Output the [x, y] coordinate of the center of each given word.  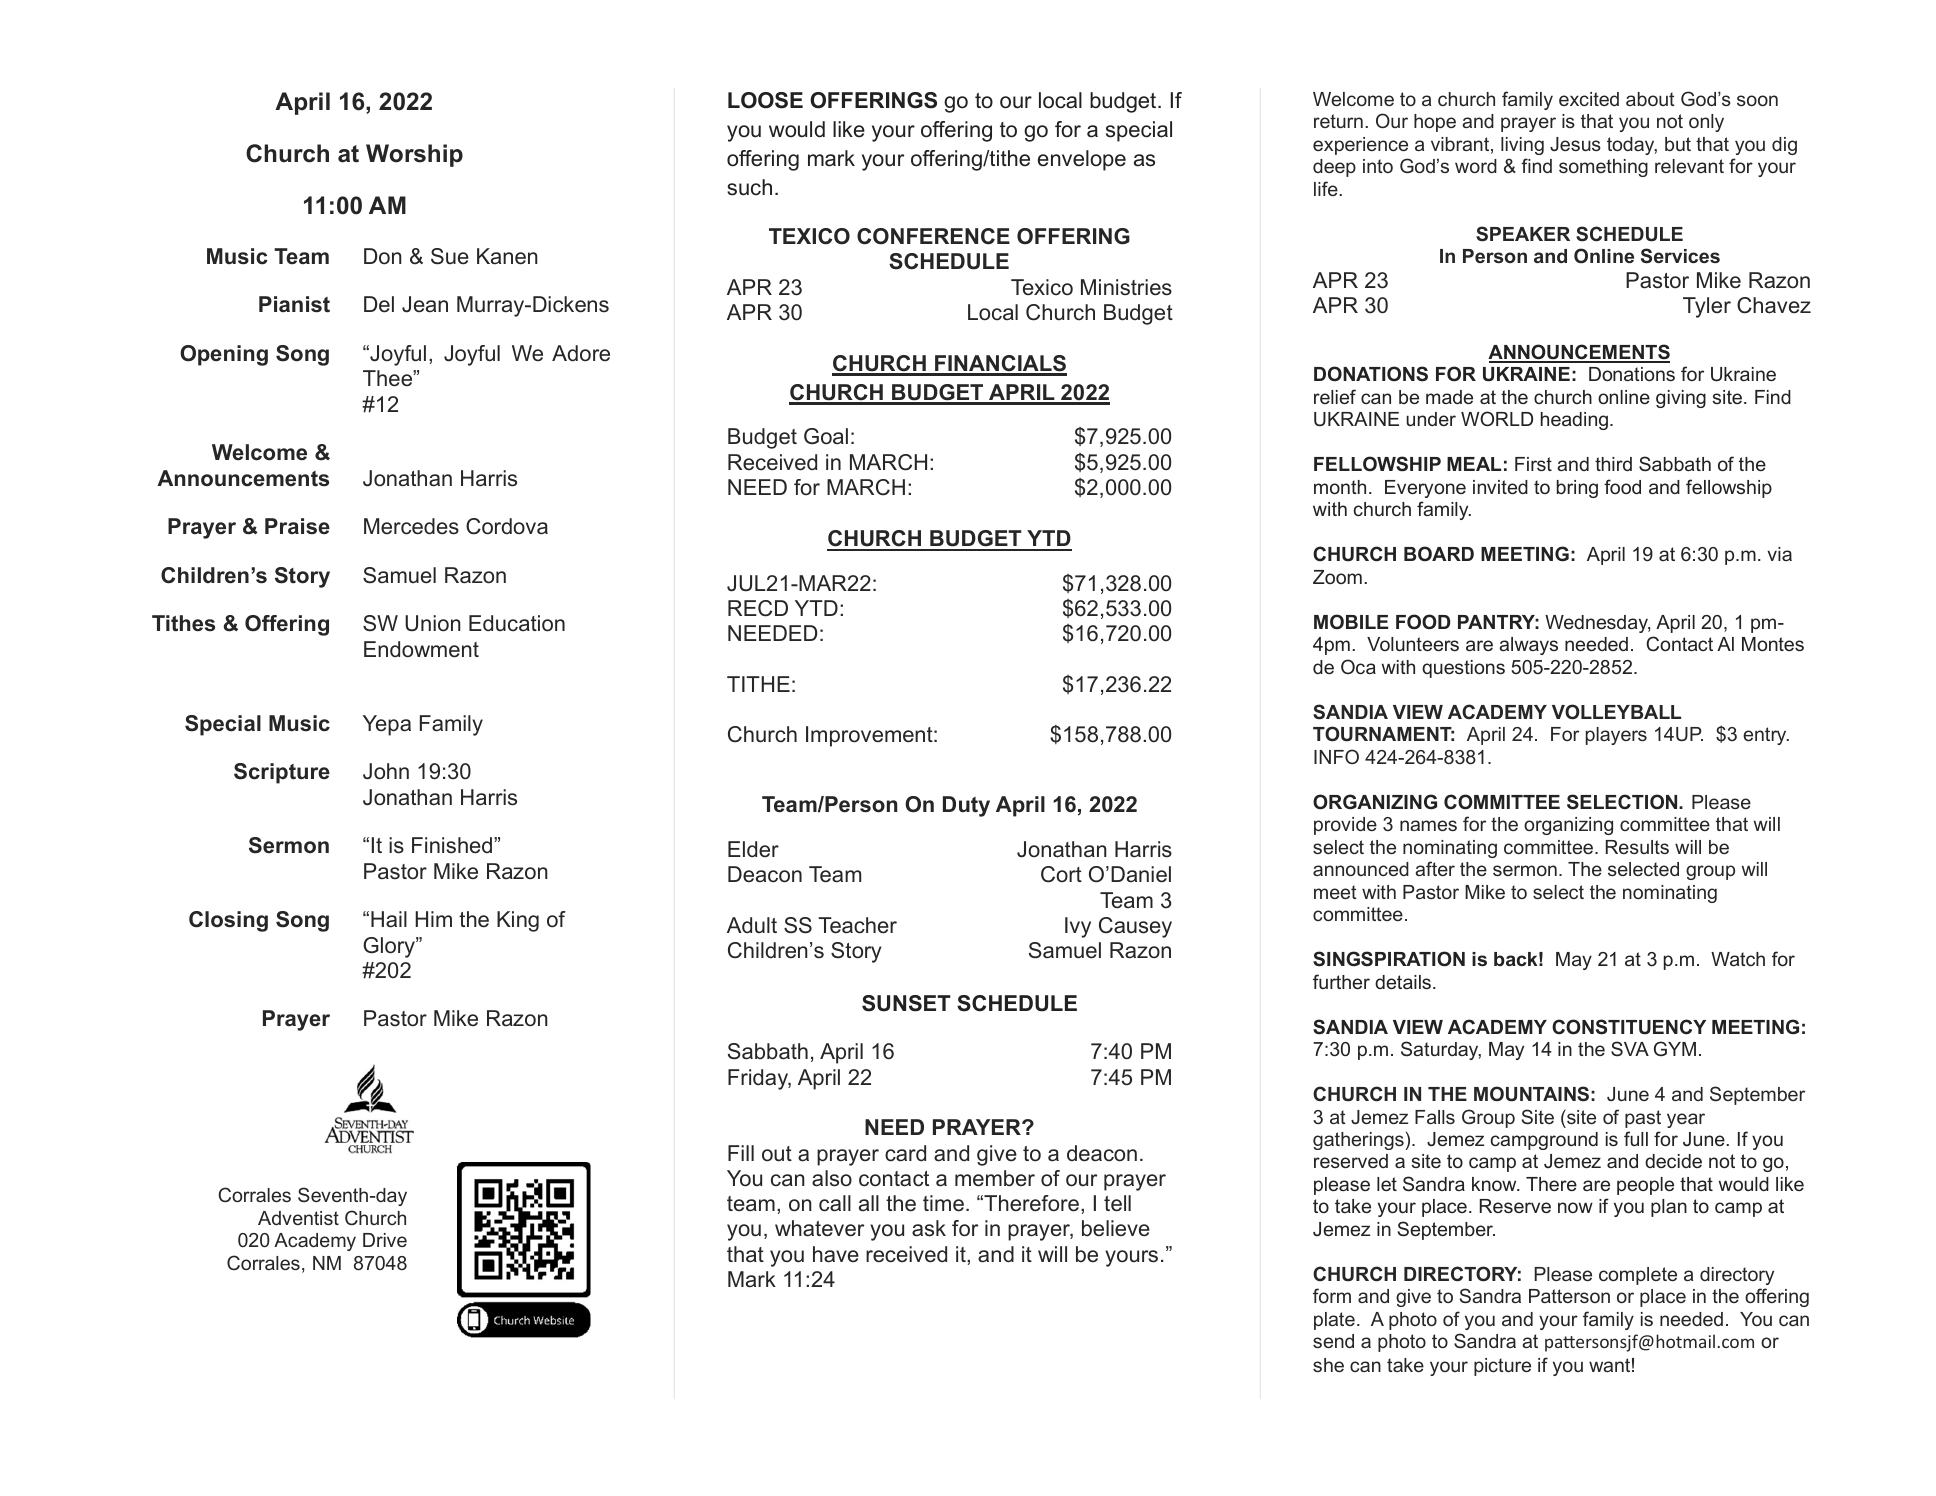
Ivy [1078, 927]
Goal [826, 436]
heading [1574, 421]
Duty [966, 806]
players [1616, 736]
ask [929, 1228]
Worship [414, 155]
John [386, 771]
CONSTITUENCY [1629, 1027]
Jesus [1575, 144]
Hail [389, 919]
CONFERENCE [933, 236]
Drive [385, 1240]
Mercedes [411, 526]
